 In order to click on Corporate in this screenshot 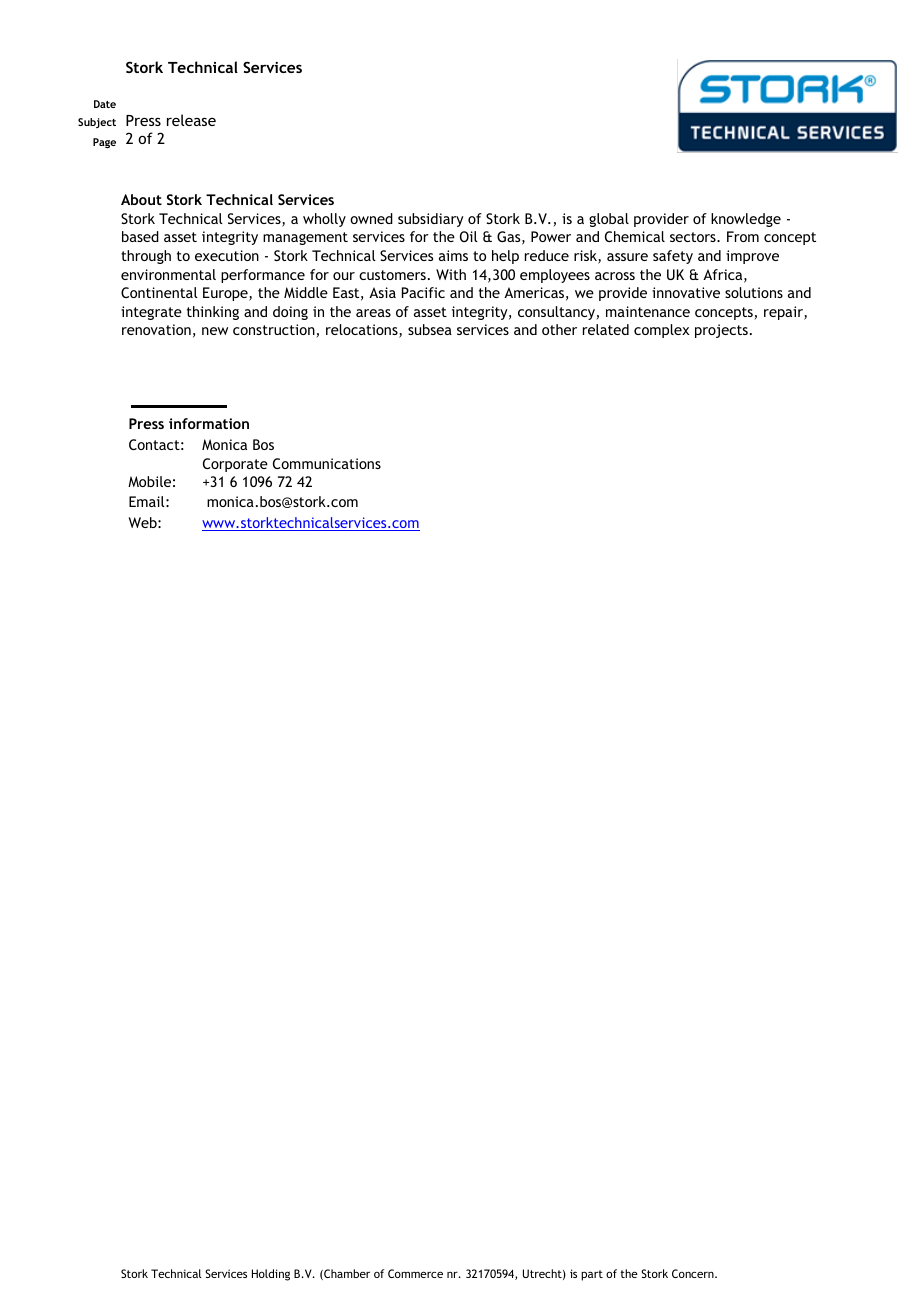, I will do `click(235, 465)`.
